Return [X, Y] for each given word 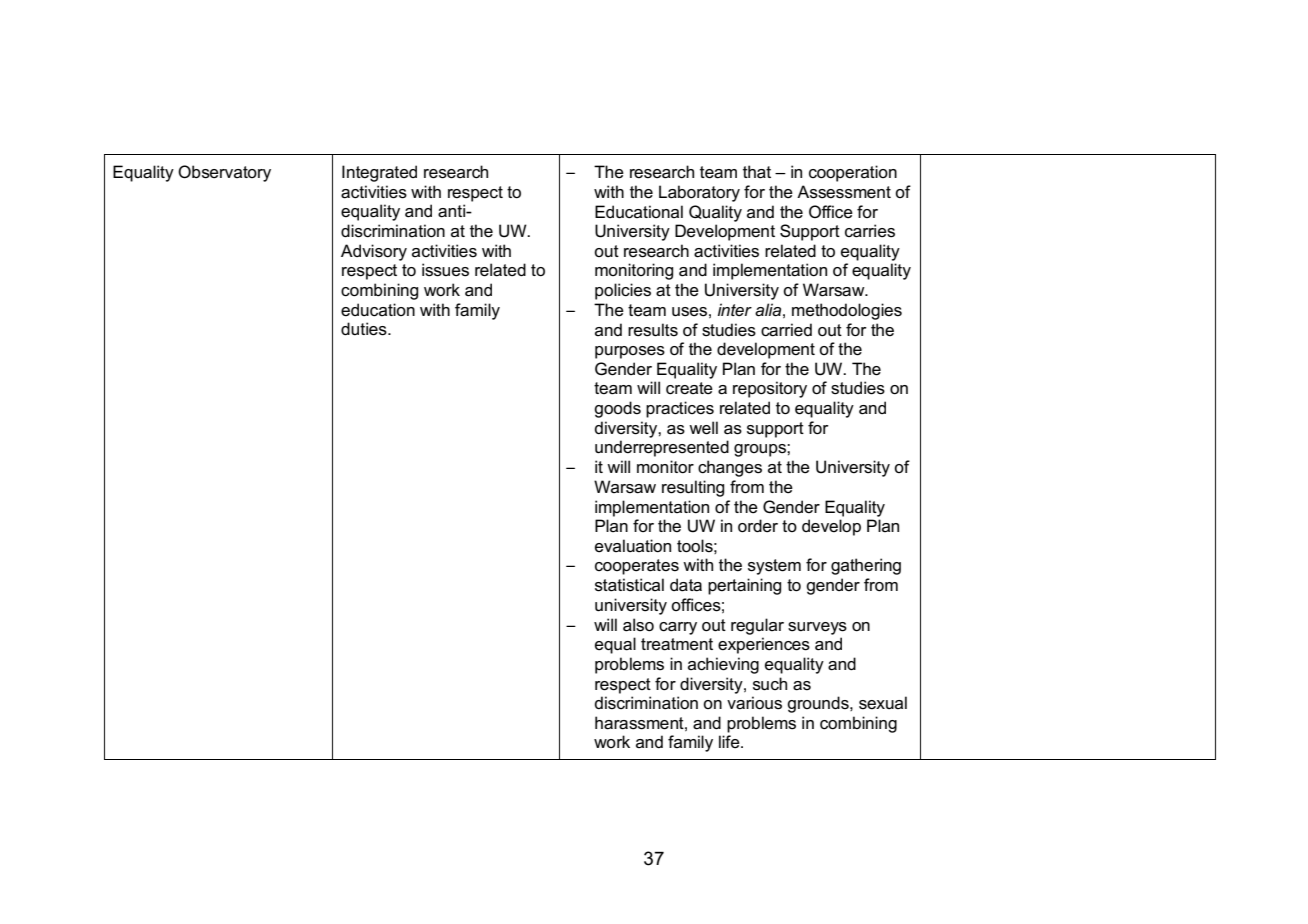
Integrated [379, 173]
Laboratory [699, 193]
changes [730, 468]
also [638, 625]
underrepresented [662, 448]
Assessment [844, 192]
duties [365, 329]
